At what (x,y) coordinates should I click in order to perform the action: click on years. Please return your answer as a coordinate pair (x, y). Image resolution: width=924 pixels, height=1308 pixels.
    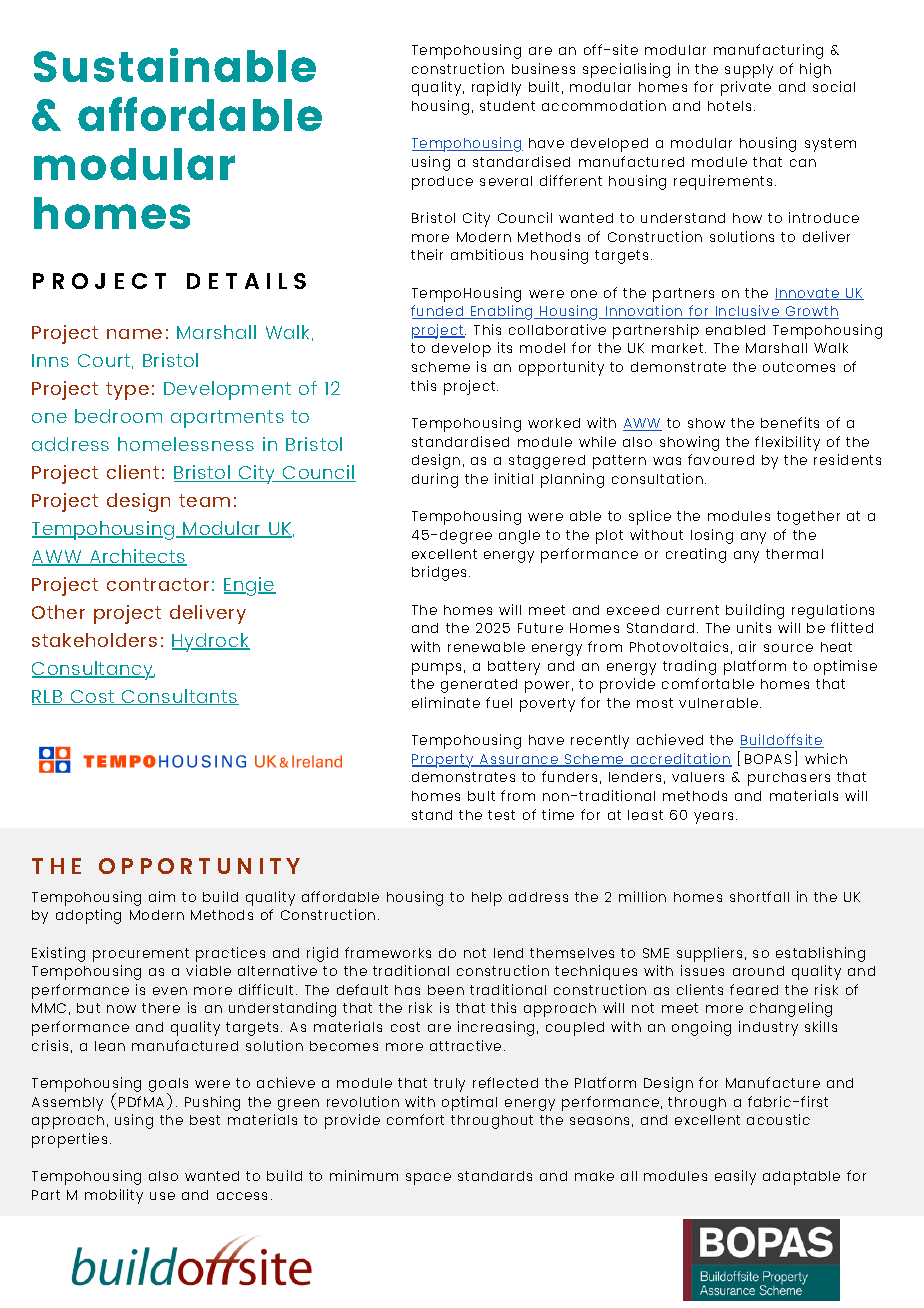
    Looking at the image, I should click on (715, 818).
